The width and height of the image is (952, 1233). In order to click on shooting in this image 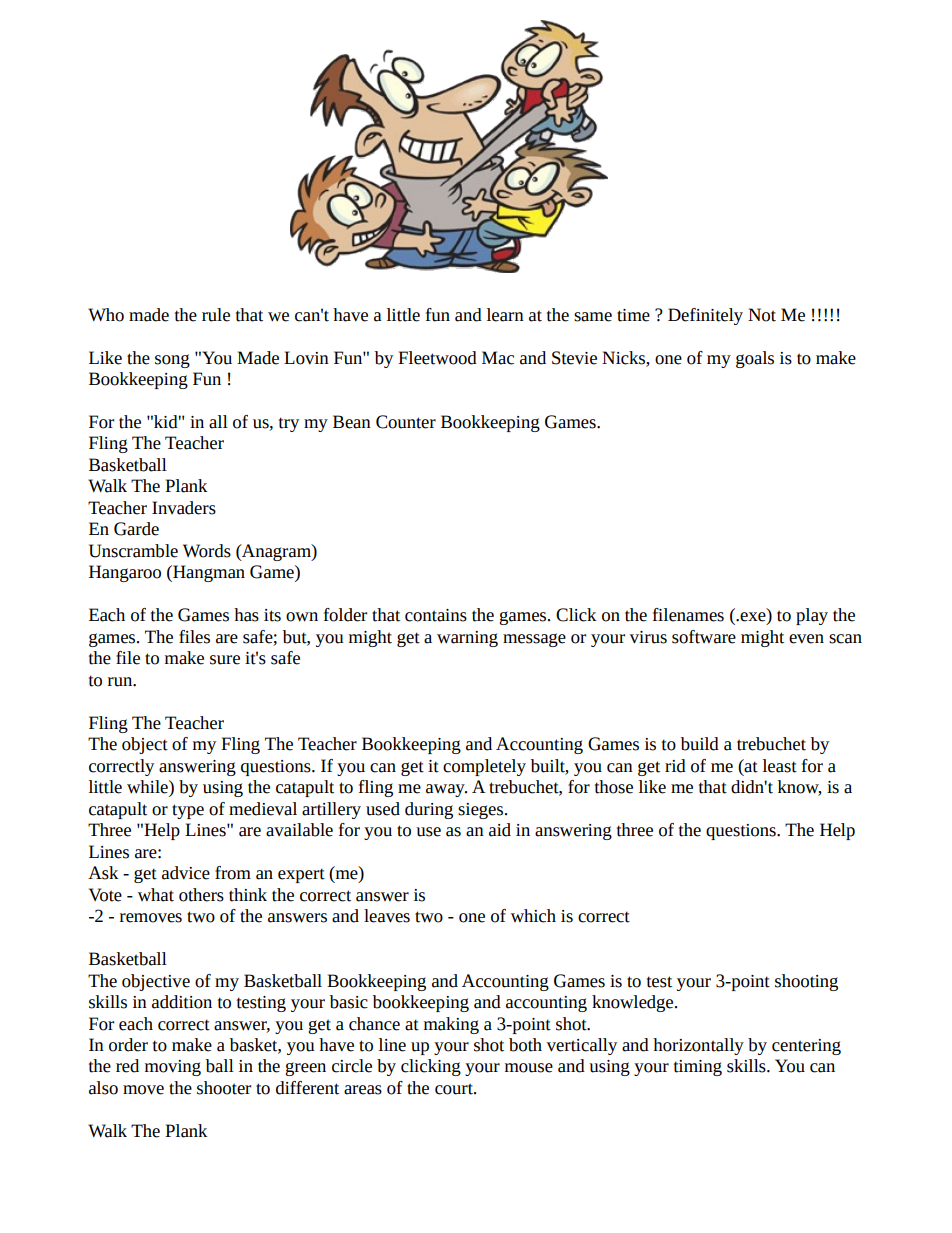, I will do `click(806, 982)`.
